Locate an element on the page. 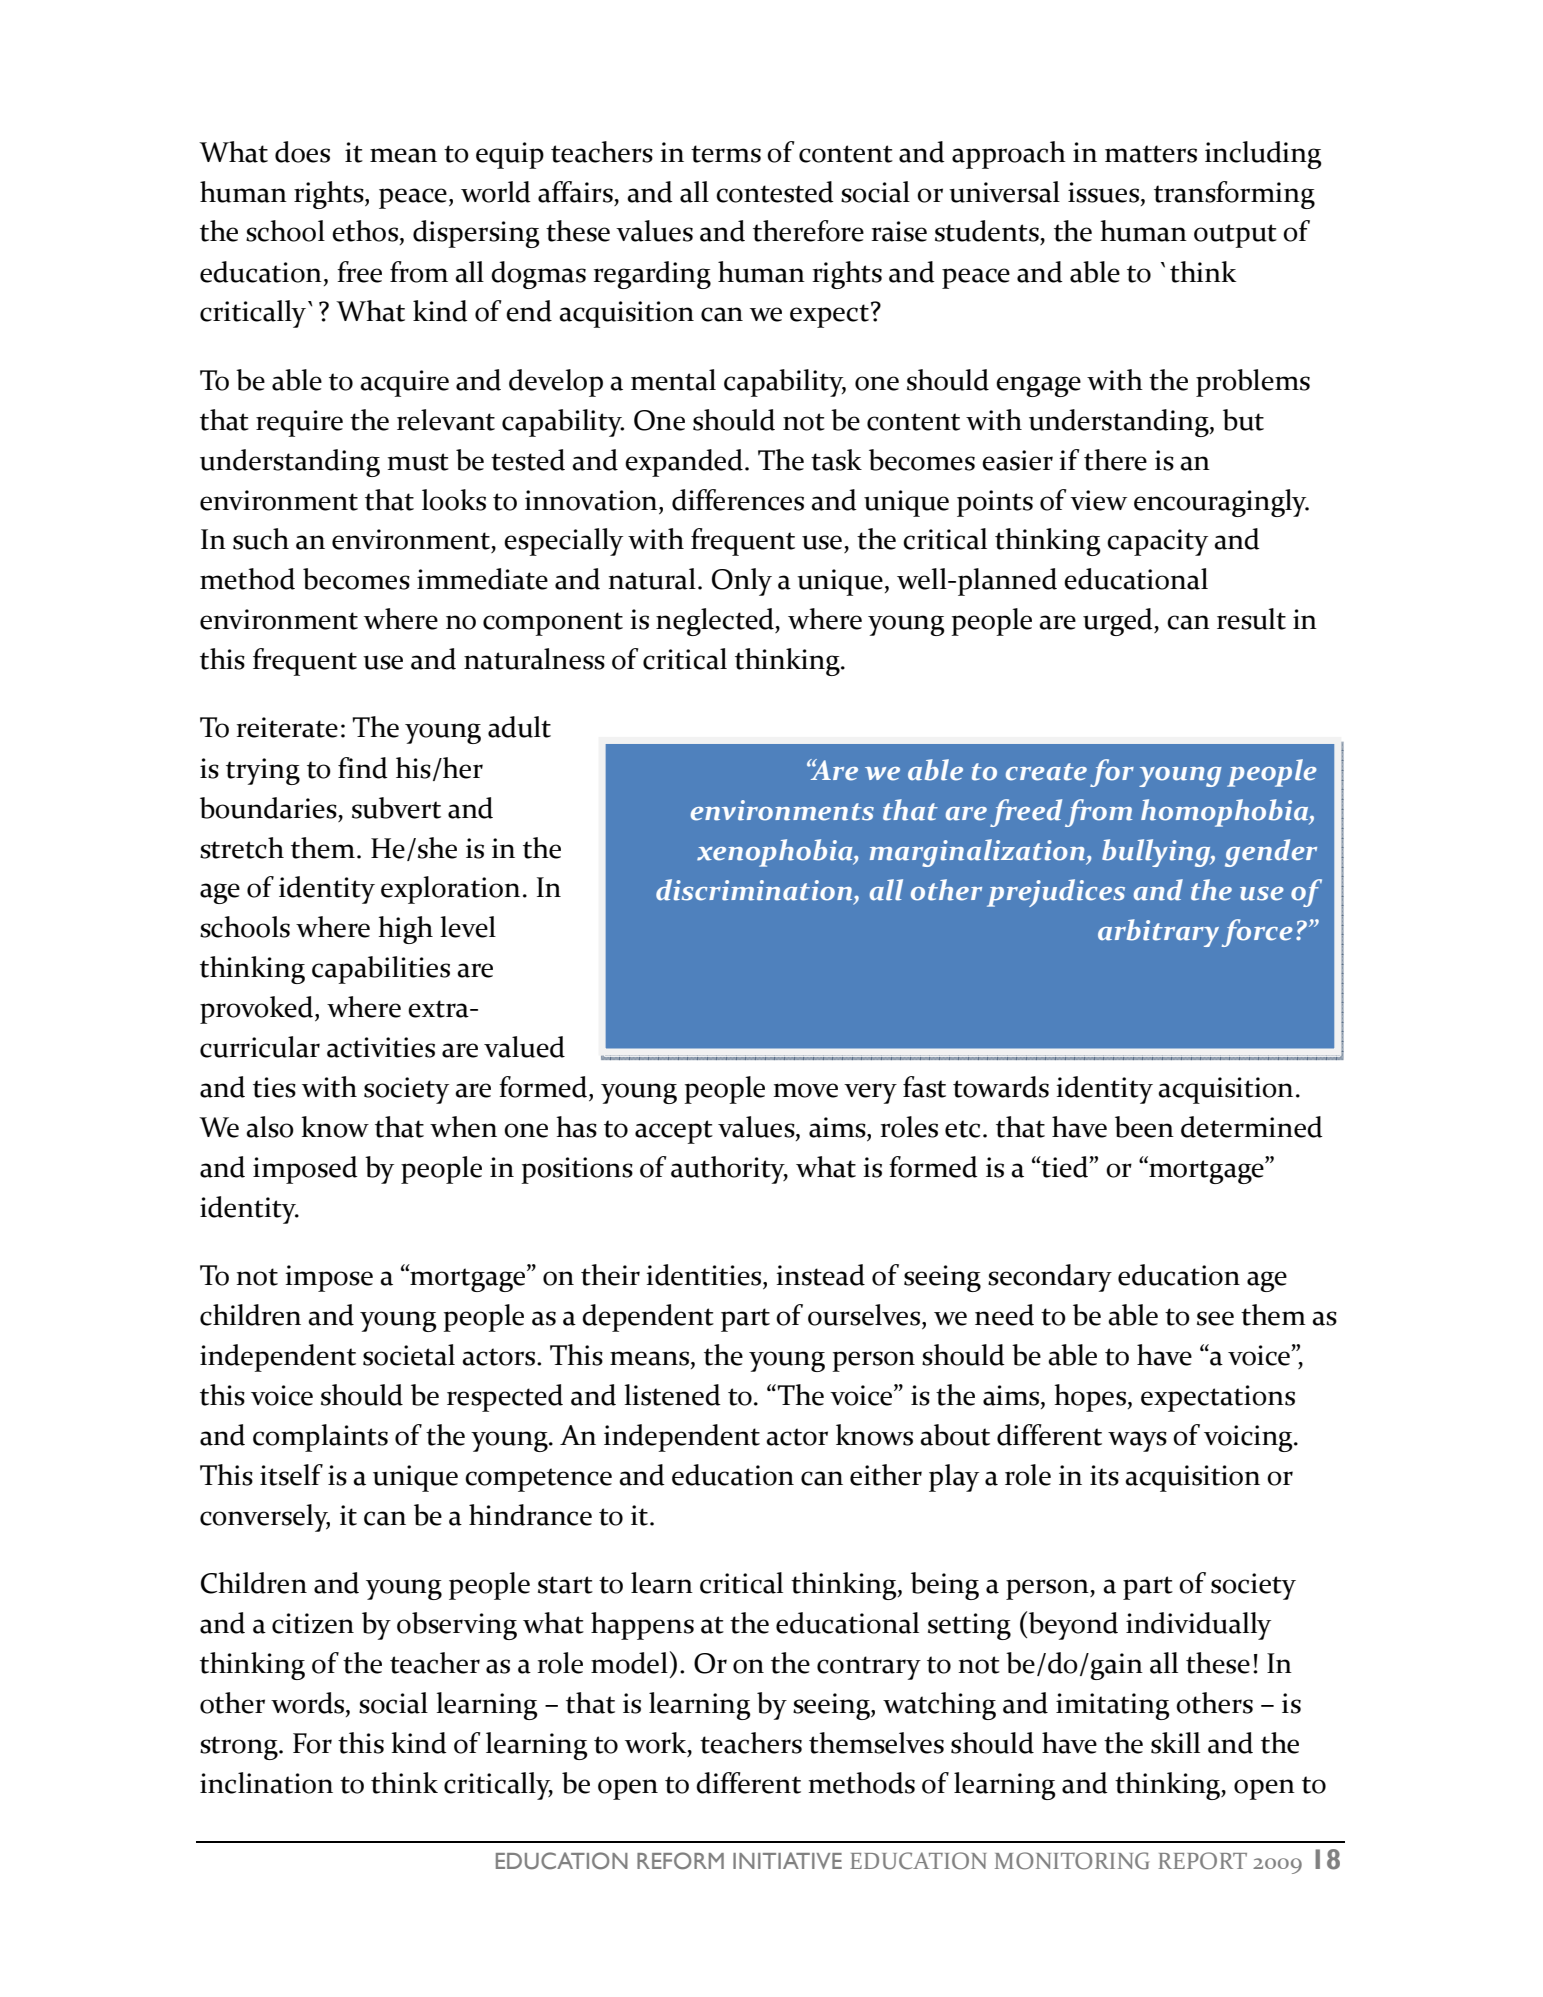 This document has width=1543, height=1997. move is located at coordinates (806, 1090).
